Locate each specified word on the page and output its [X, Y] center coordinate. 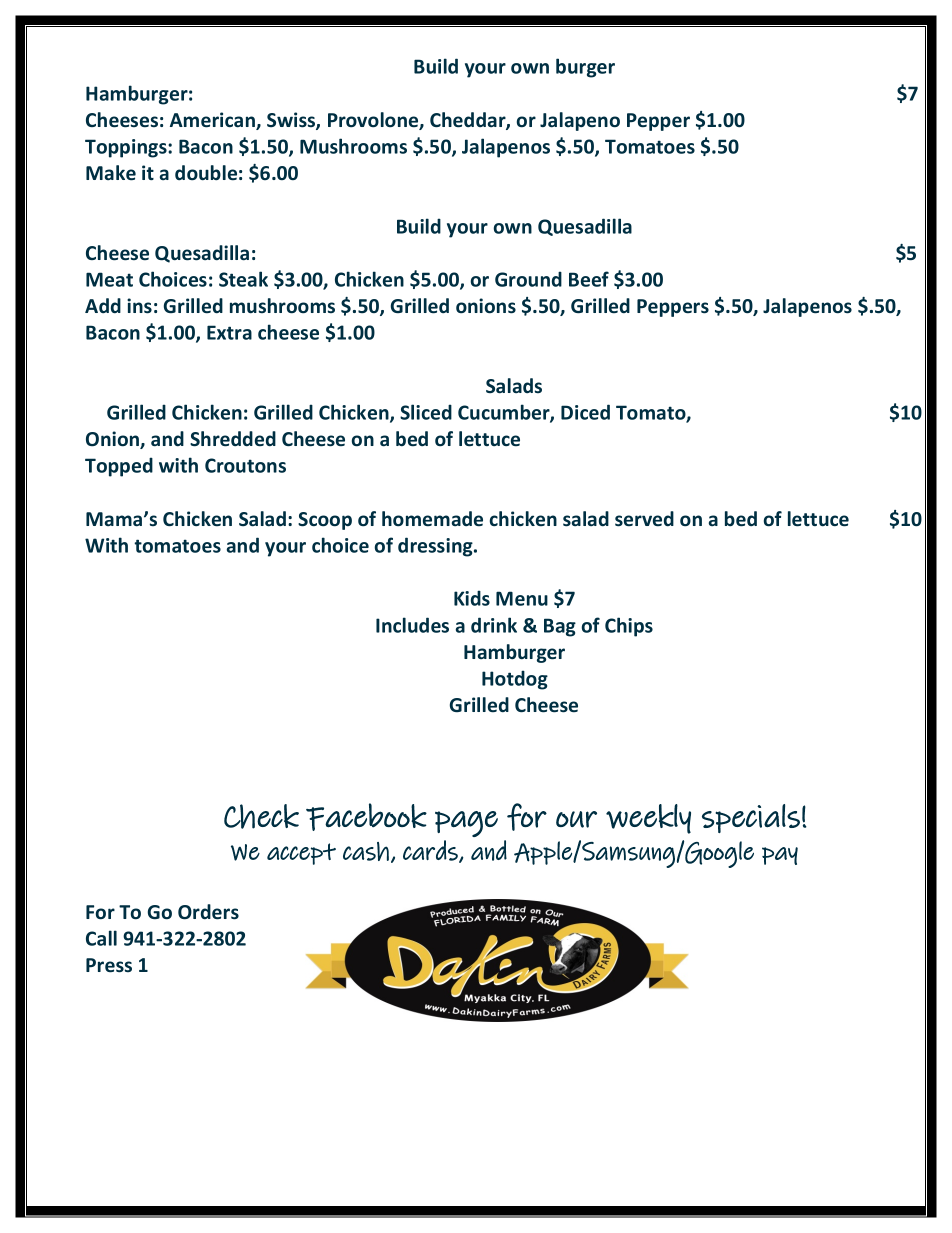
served [644, 519]
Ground [528, 279]
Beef [589, 279]
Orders [208, 912]
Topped [119, 467]
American [213, 121]
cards [431, 851]
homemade [432, 519]
